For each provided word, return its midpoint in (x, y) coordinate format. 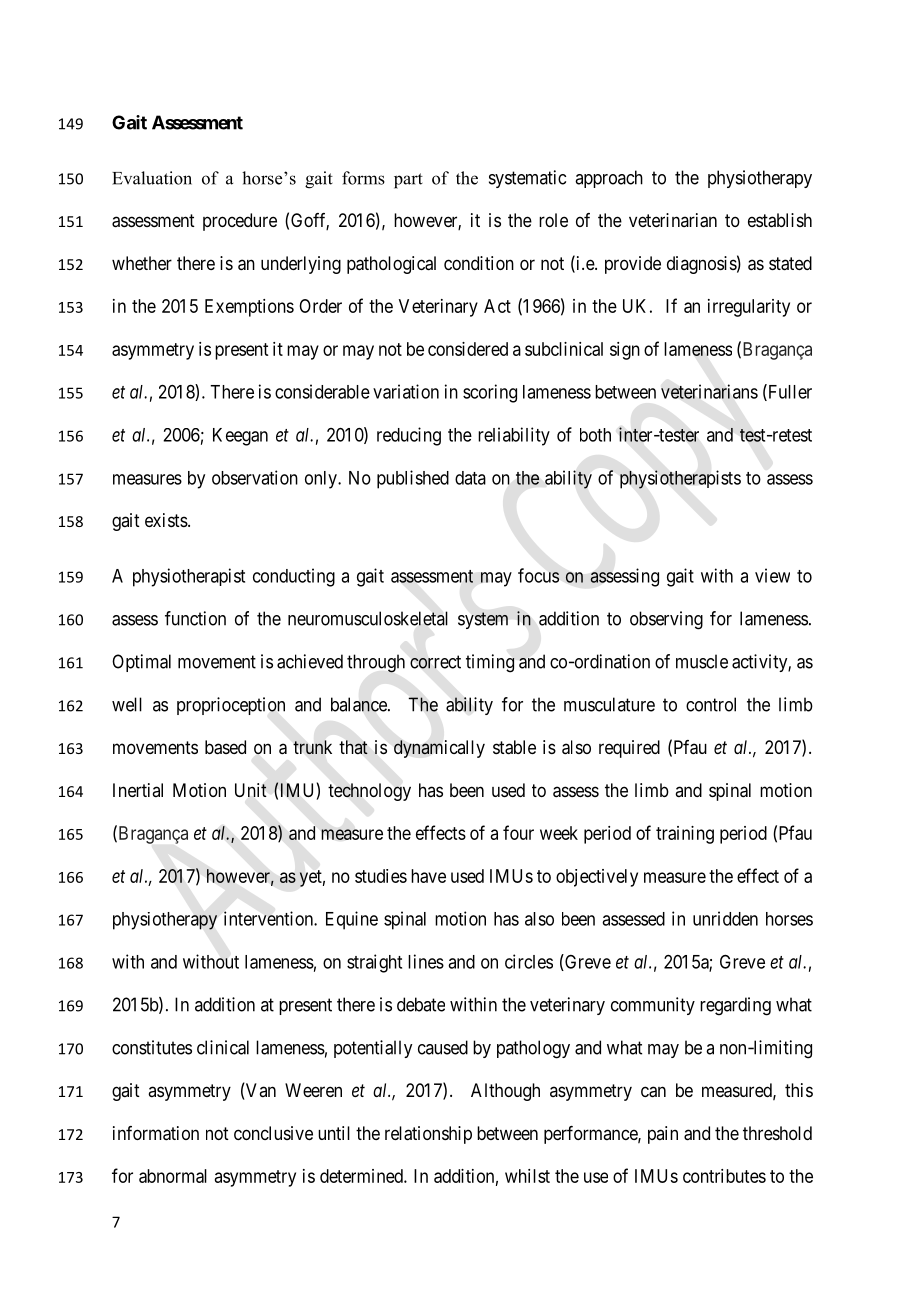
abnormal (173, 1176)
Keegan (240, 437)
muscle (702, 661)
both (595, 435)
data (470, 478)
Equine (352, 920)
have (428, 876)
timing (490, 663)
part (408, 181)
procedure (240, 222)
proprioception (231, 706)
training (685, 835)
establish (780, 220)
